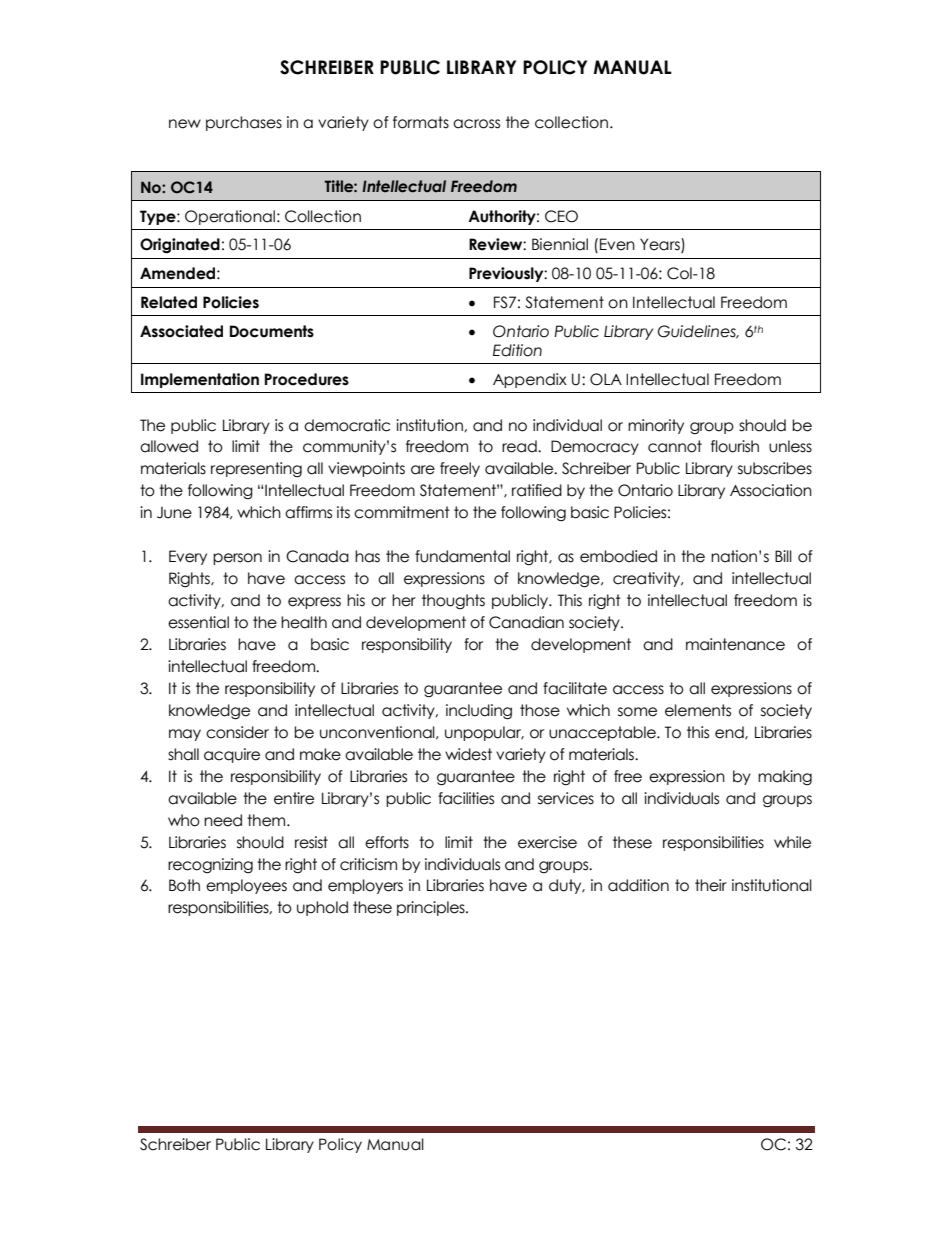 Image resolution: width=952 pixels, height=1233 pixels. Describe the element at coordinates (244, 123) in the screenshot. I see `purchases` at that location.
